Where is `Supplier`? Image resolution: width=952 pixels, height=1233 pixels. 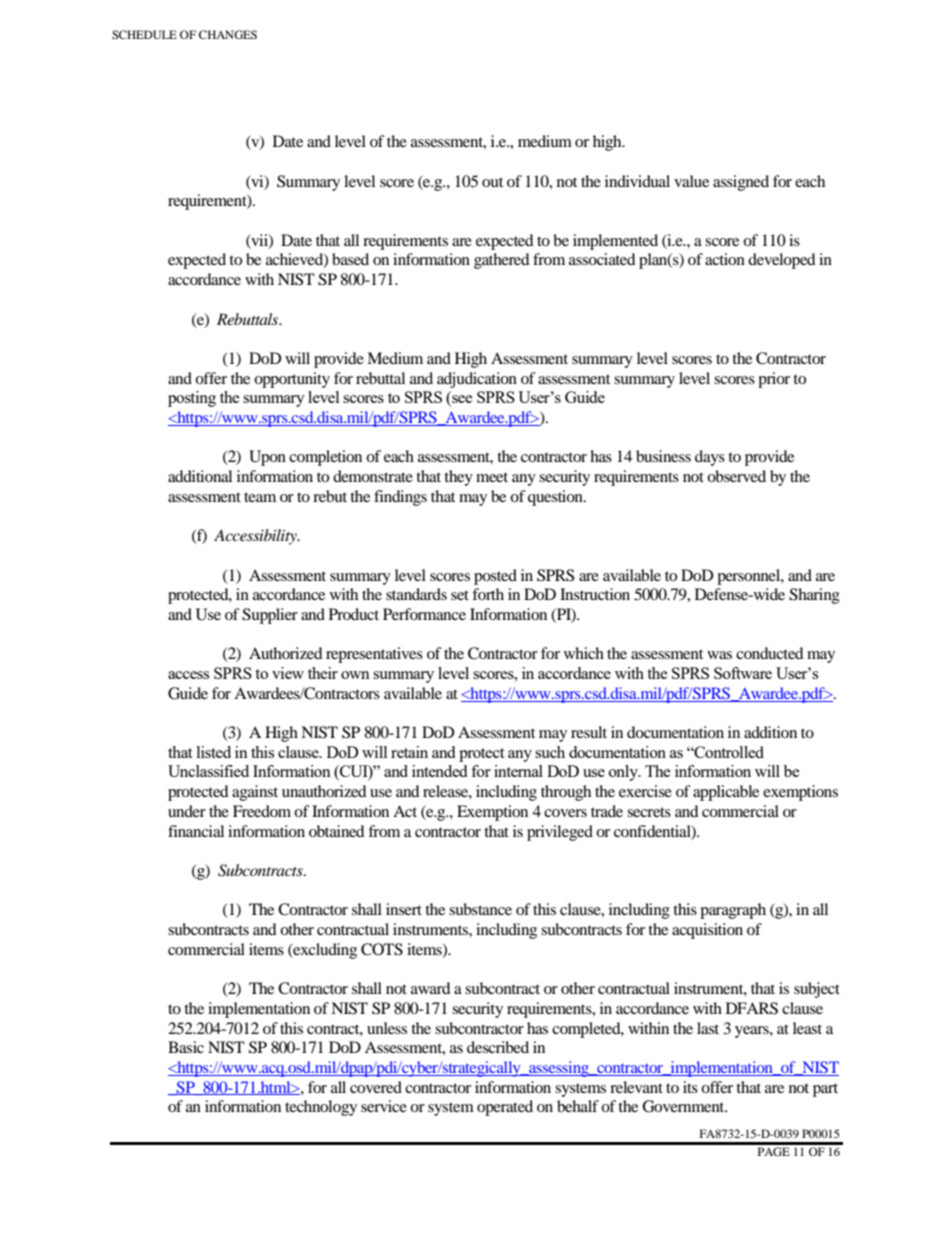
Supplier is located at coordinates (270, 616).
